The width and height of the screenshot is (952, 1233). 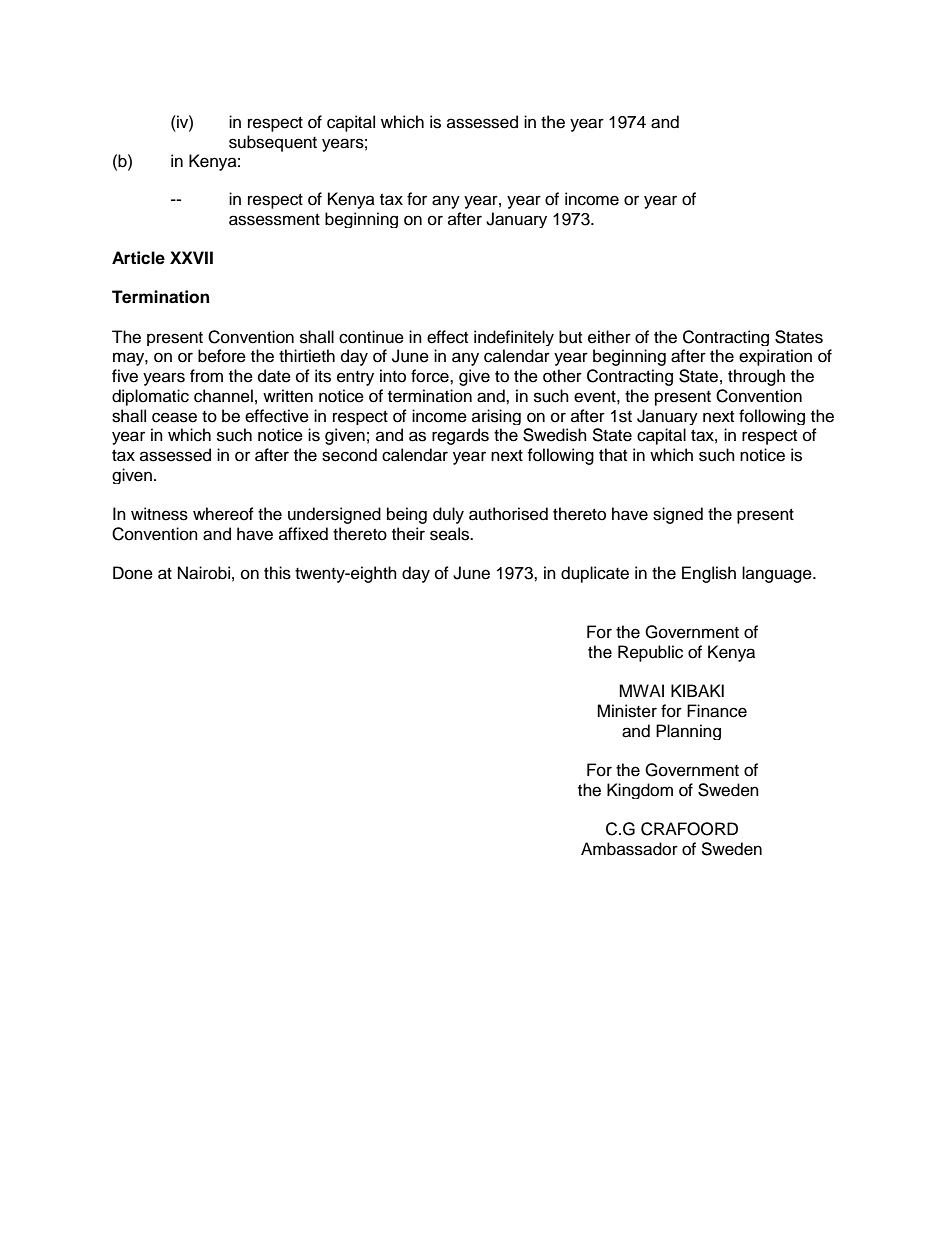 I want to click on Ambassador, so click(x=629, y=849).
